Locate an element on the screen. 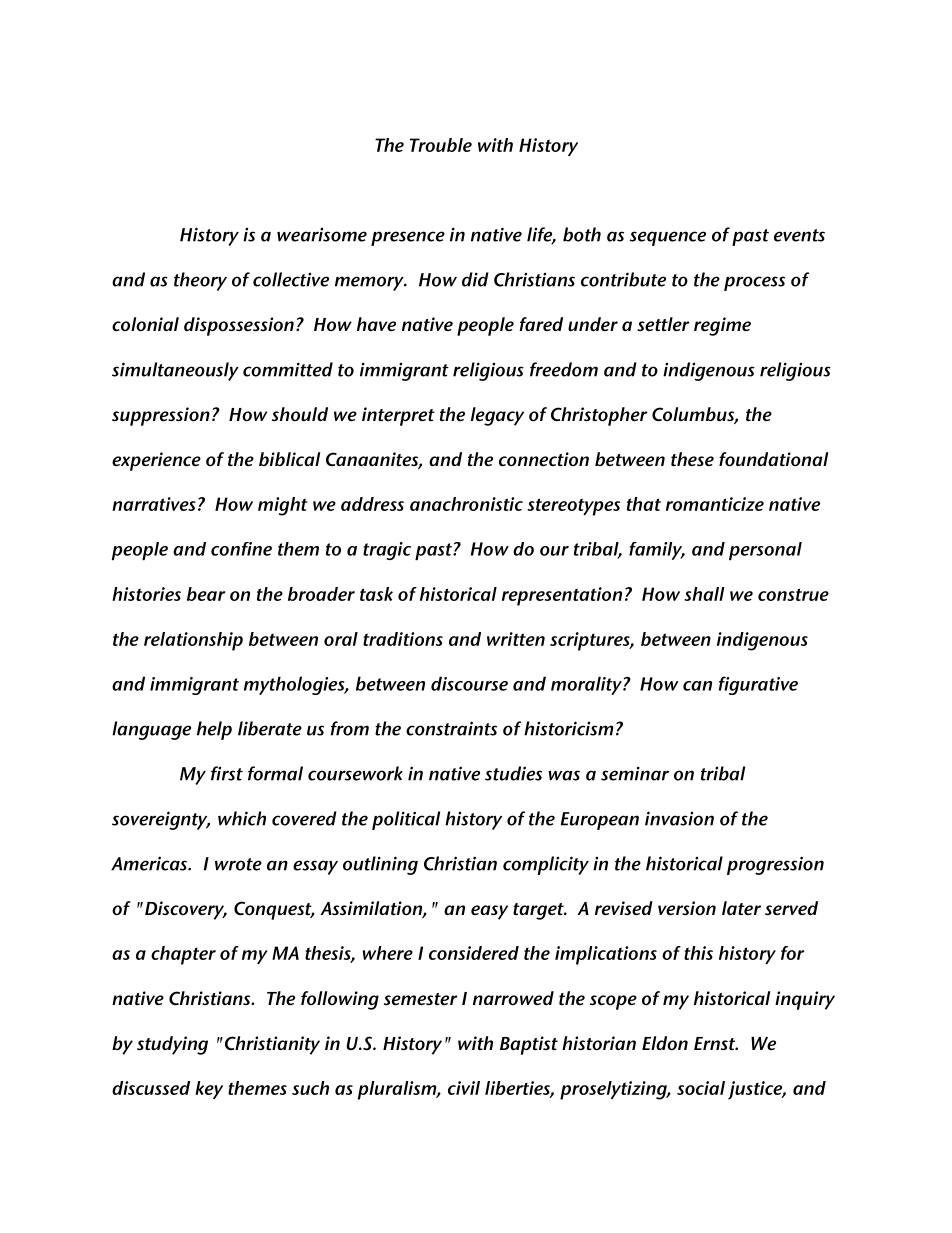  political is located at coordinates (406, 820).
